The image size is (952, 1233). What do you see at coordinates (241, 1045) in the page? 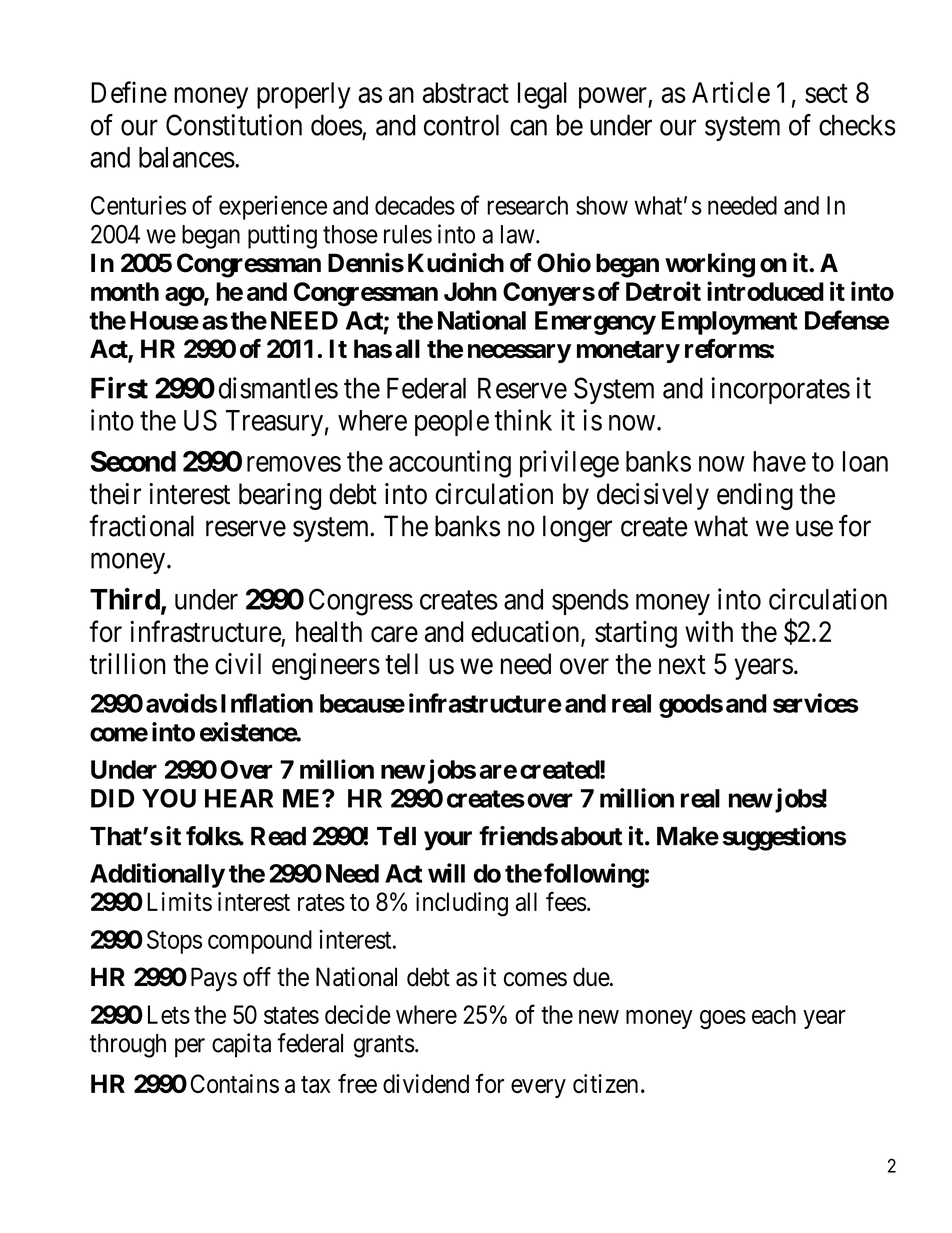
I see `capita` at bounding box center [241, 1045].
